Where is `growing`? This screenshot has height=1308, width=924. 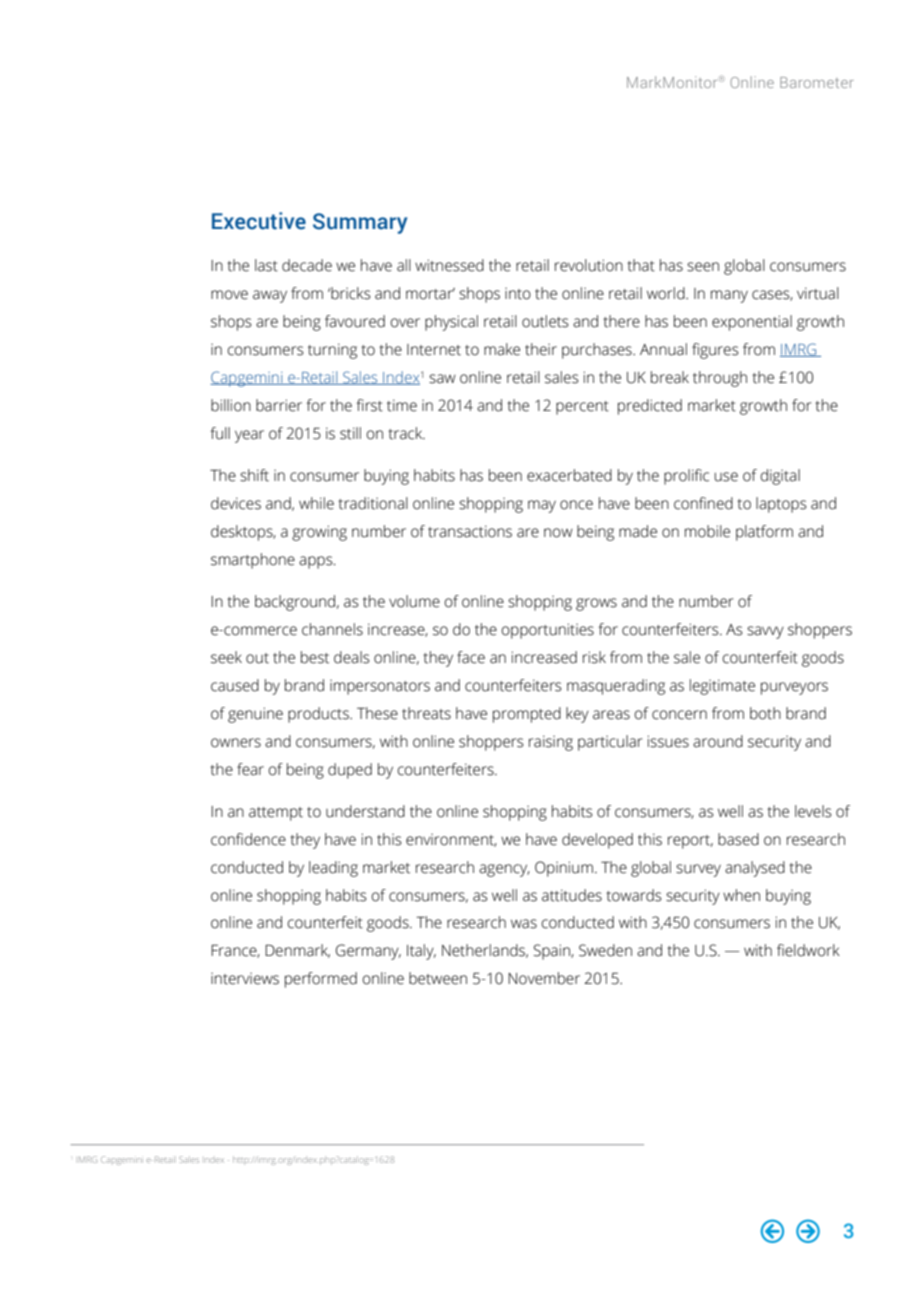 growing is located at coordinates (319, 533).
